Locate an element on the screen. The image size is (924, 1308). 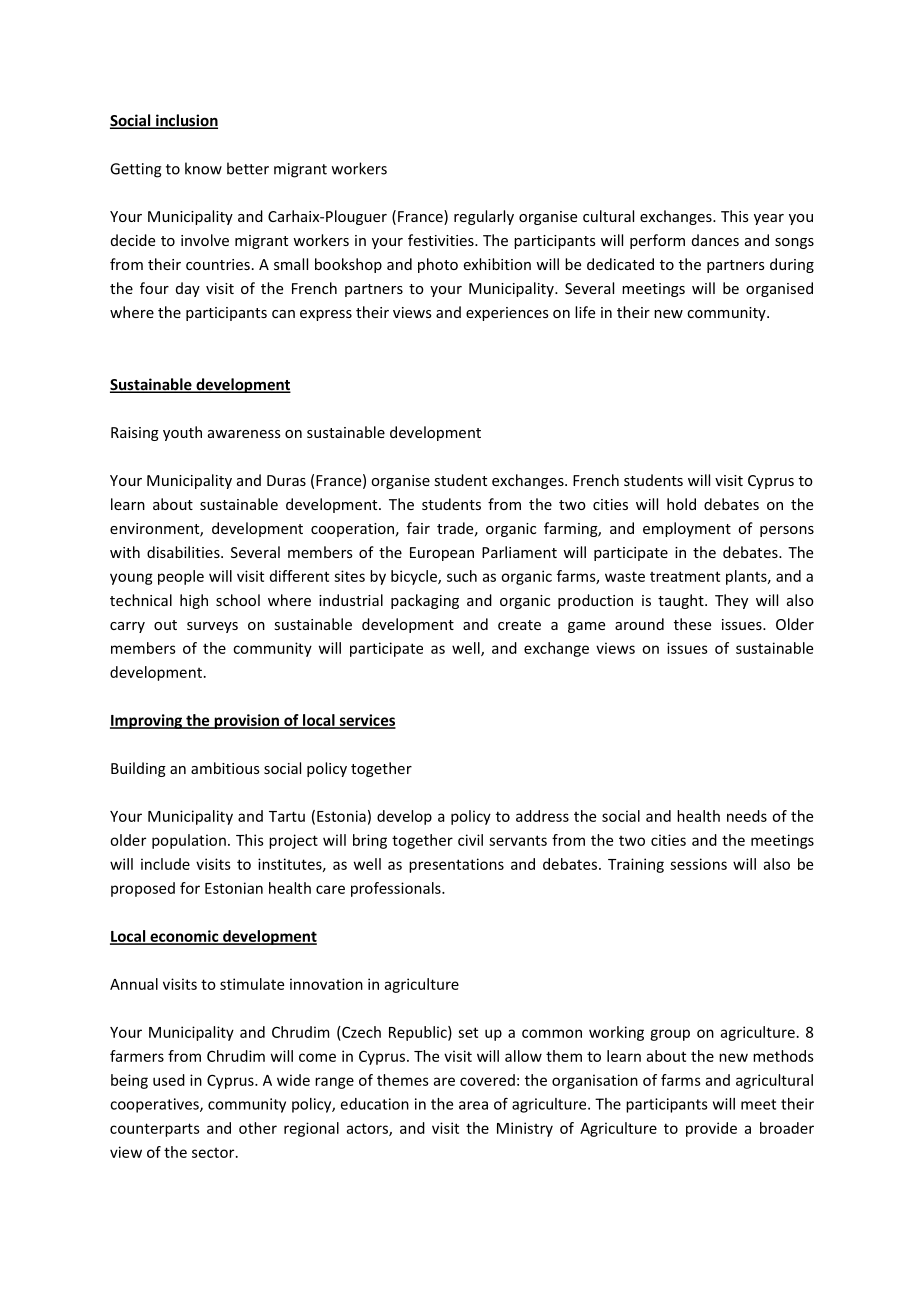
know is located at coordinates (203, 168).
